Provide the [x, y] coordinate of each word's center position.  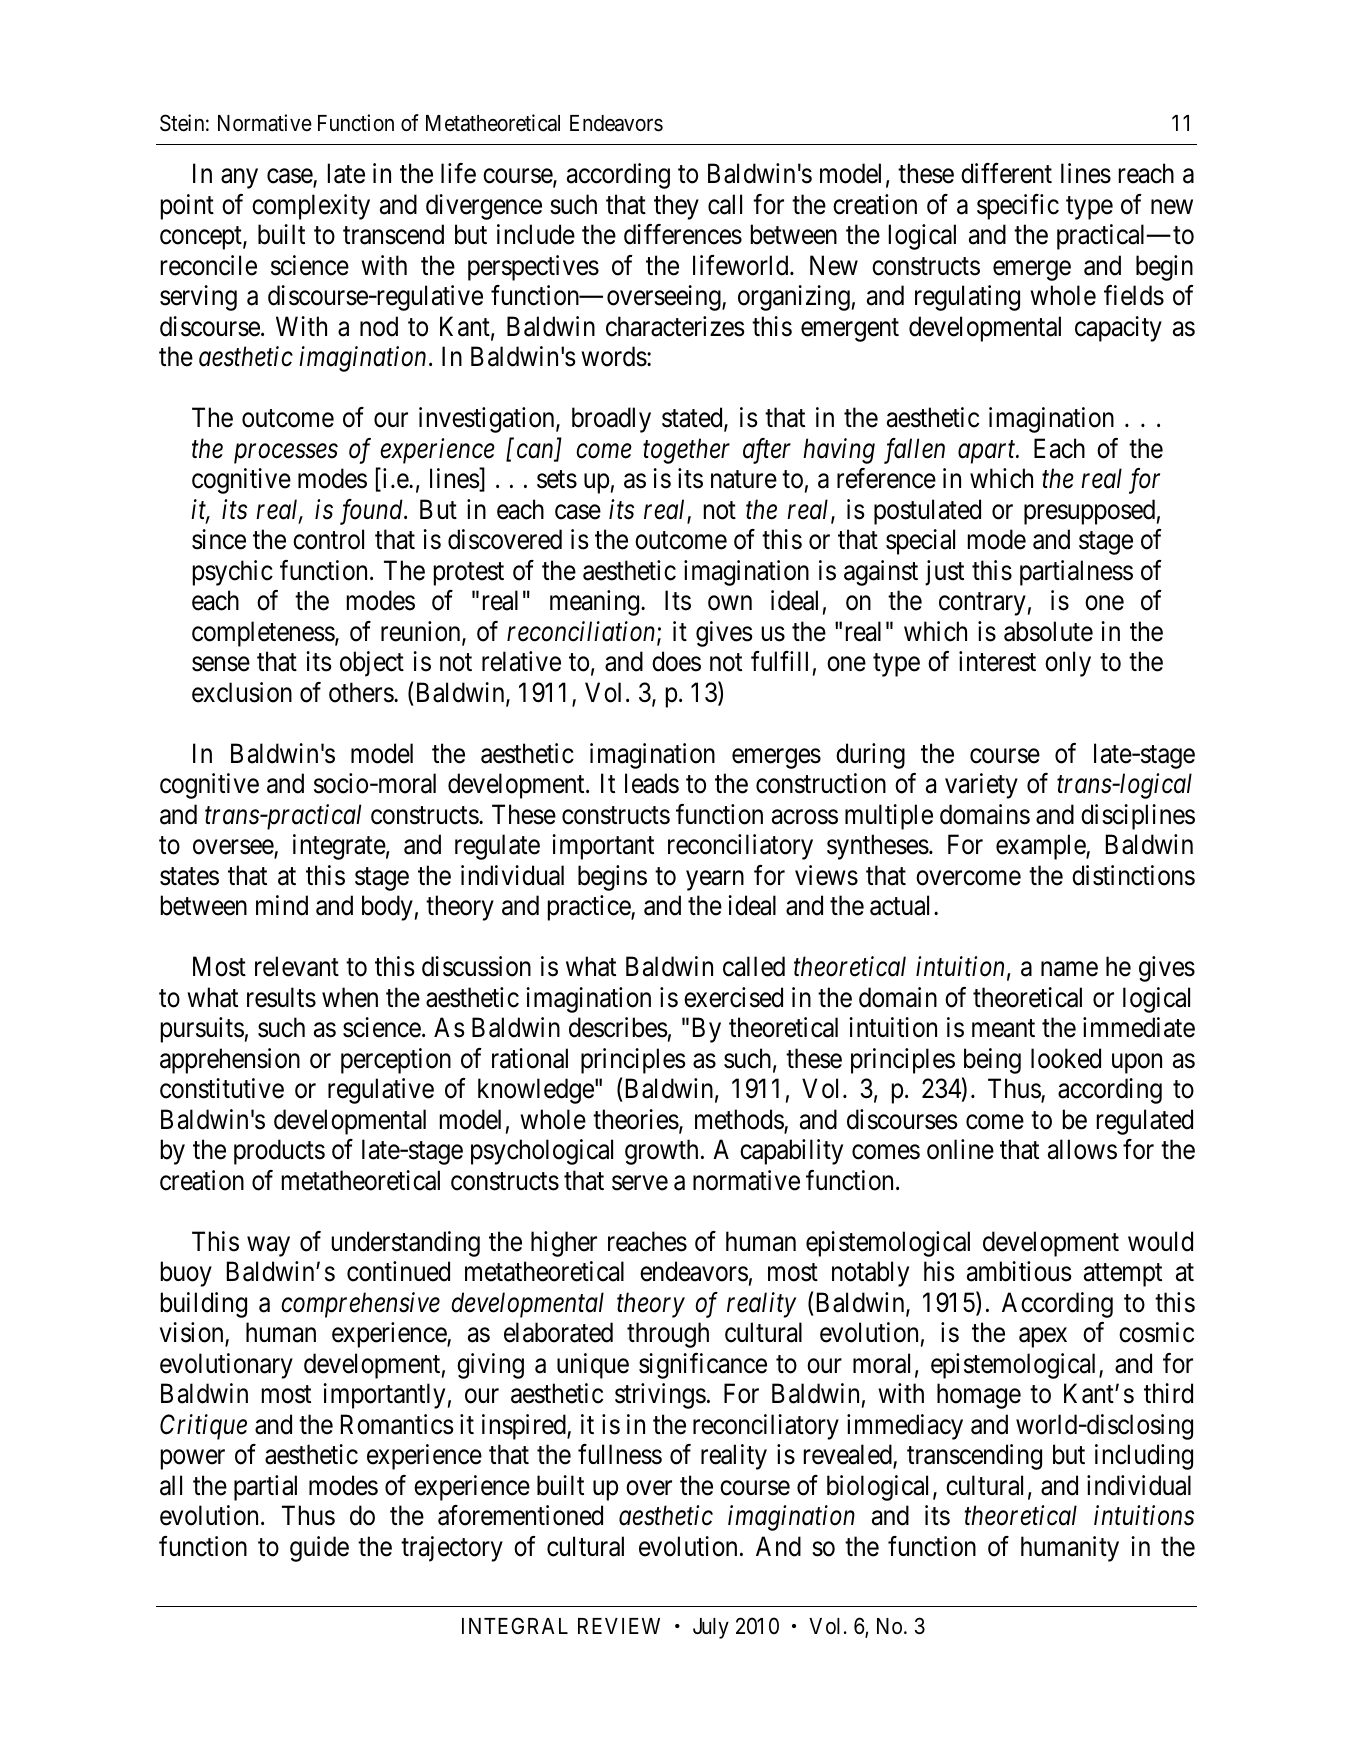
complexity [311, 207]
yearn [715, 881]
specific [1018, 207]
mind [282, 905]
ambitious [1019, 1271]
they [676, 207]
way [268, 1247]
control [328, 539]
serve [640, 1183]
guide [319, 1549]
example [1041, 847]
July [711, 1628]
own [730, 603]
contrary [982, 604]
